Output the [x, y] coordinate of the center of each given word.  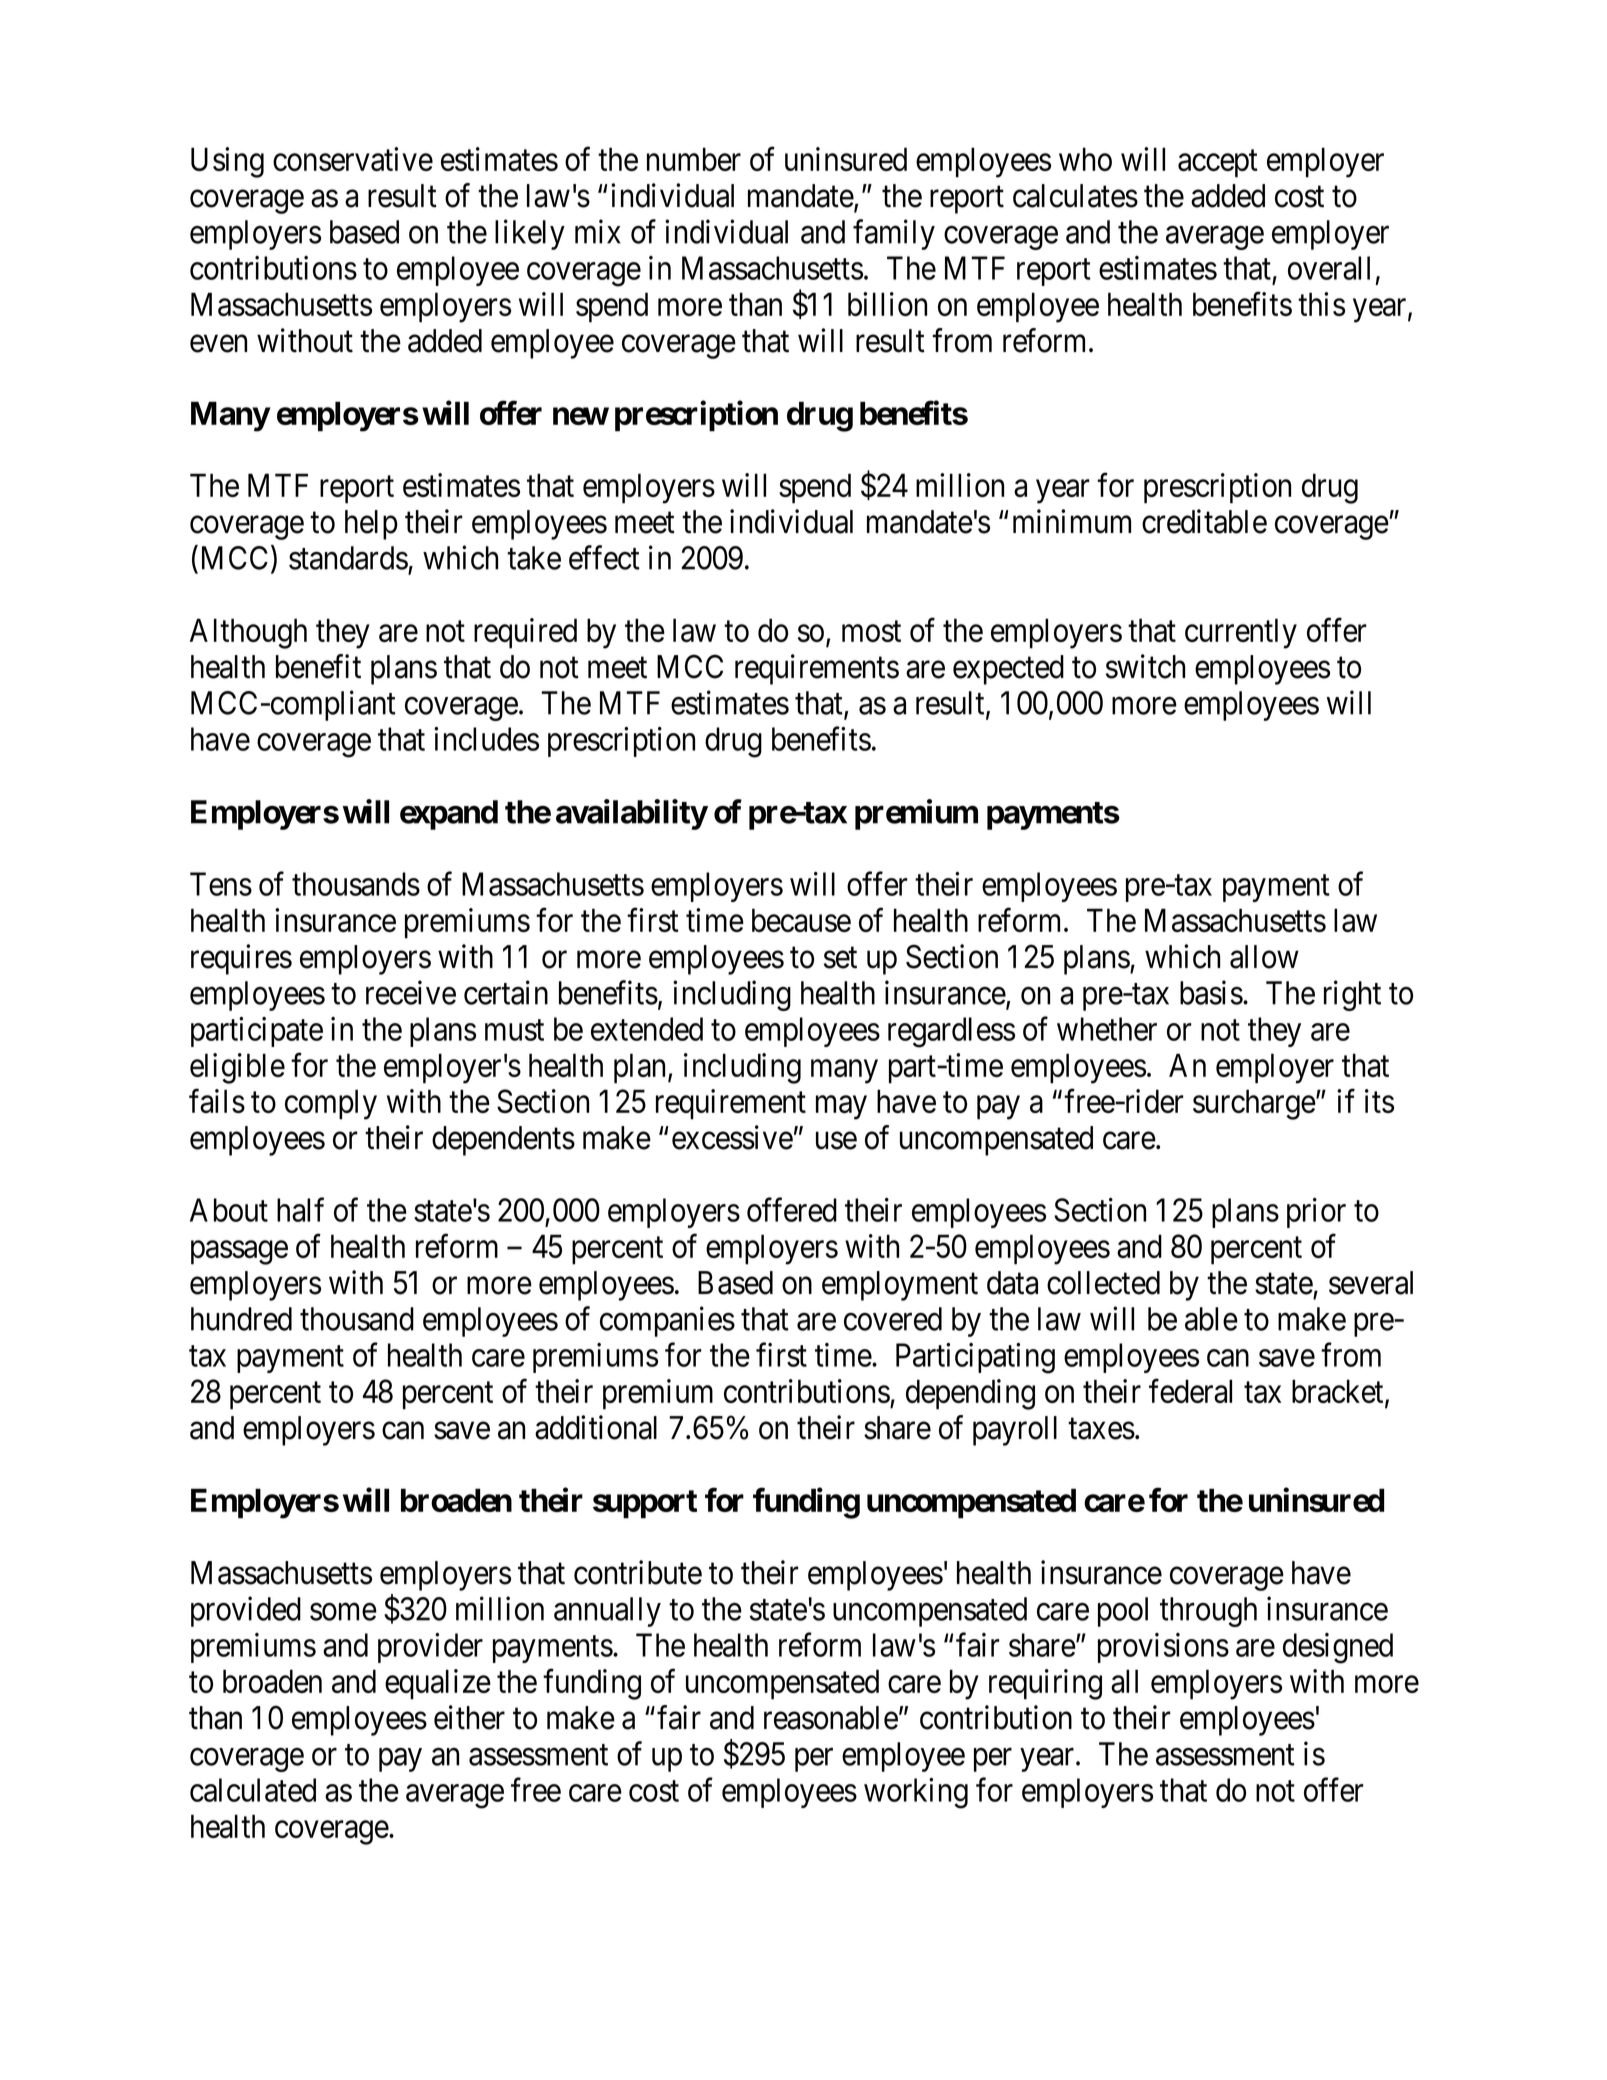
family [894, 234]
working [916, 1793]
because [801, 920]
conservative [353, 159]
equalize [438, 1684]
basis [1211, 992]
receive [411, 992]
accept [1218, 164]
